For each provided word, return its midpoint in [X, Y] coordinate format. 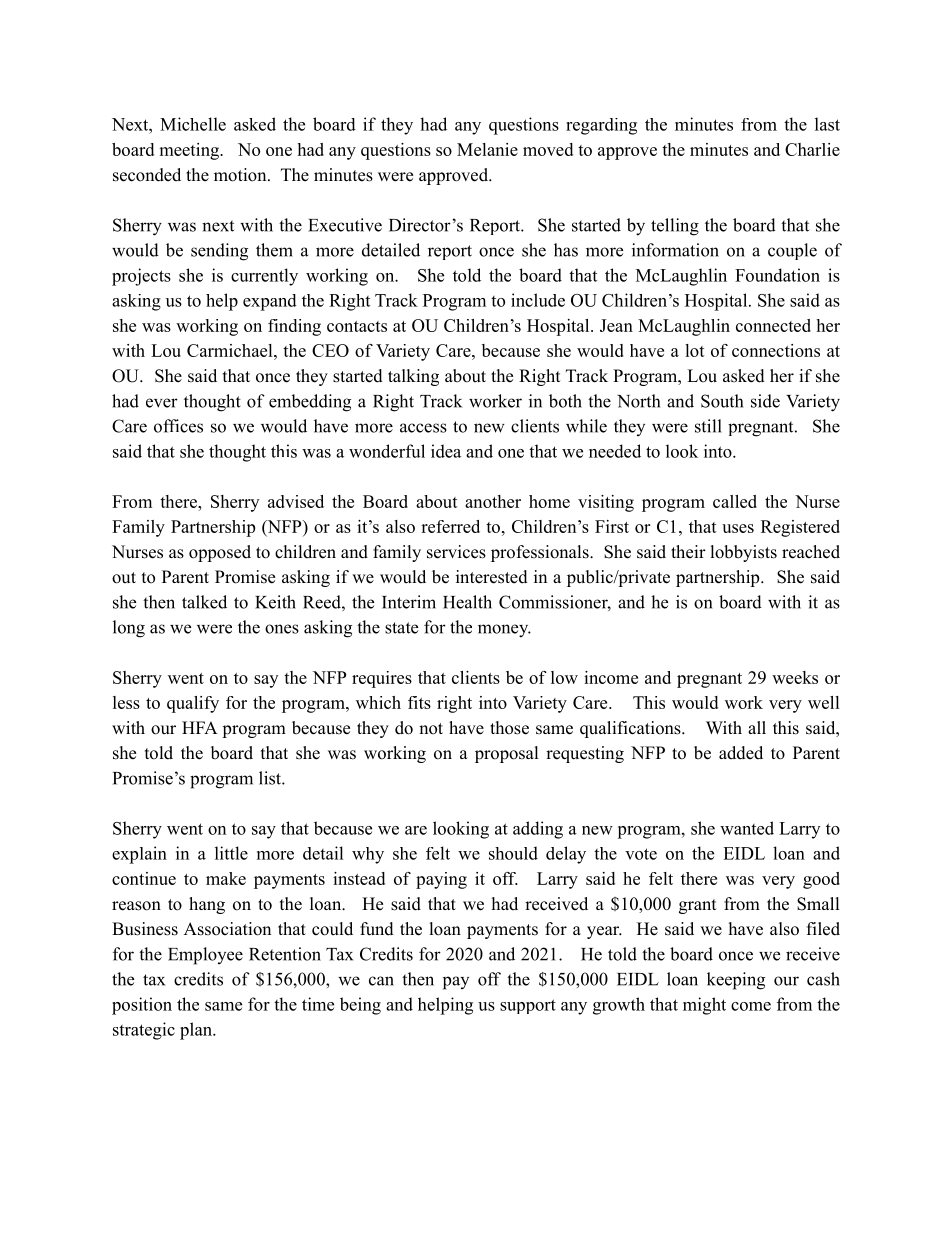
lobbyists [744, 553]
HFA [200, 727]
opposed [220, 553]
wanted [747, 828]
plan [197, 1031]
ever [162, 403]
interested [492, 577]
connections [776, 350]
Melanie [487, 149]
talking [413, 377]
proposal [507, 754]
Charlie [812, 149]
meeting [190, 151]
